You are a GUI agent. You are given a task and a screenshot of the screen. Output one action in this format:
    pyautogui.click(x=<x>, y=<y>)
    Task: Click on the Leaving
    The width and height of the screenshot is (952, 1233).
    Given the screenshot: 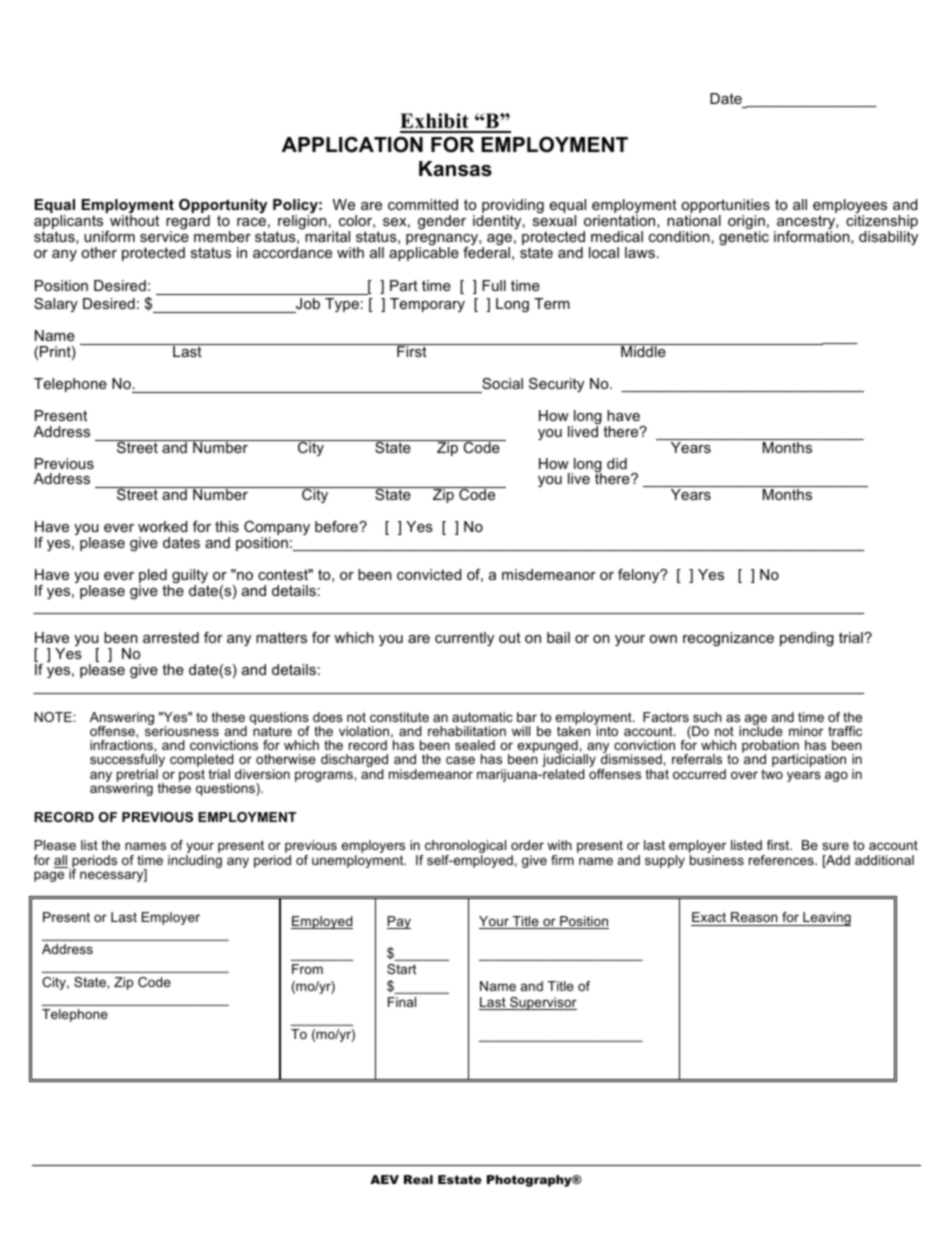 What is the action you would take?
    pyautogui.click(x=826, y=919)
